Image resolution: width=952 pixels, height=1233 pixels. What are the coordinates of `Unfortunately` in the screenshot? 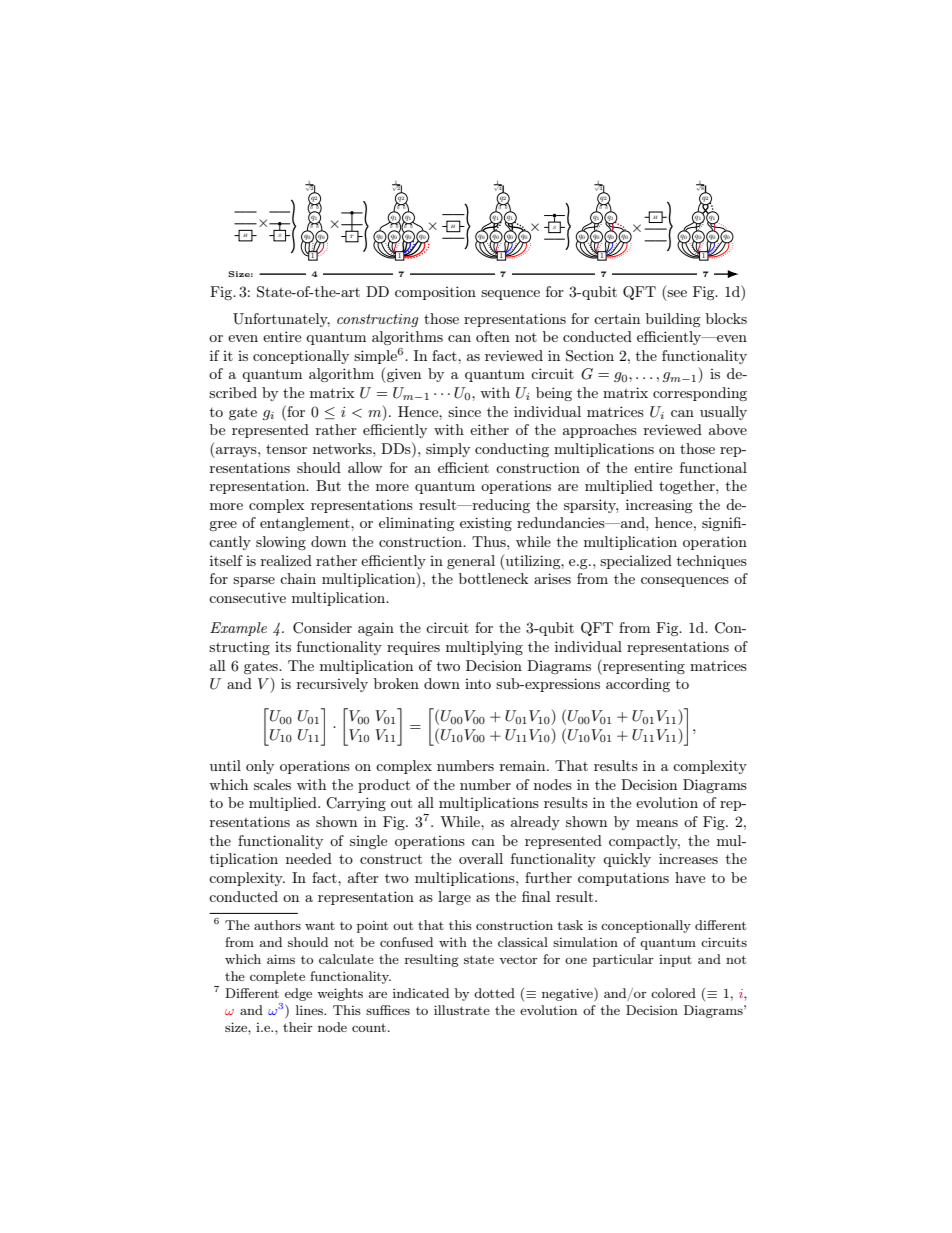 It's located at (281, 320).
